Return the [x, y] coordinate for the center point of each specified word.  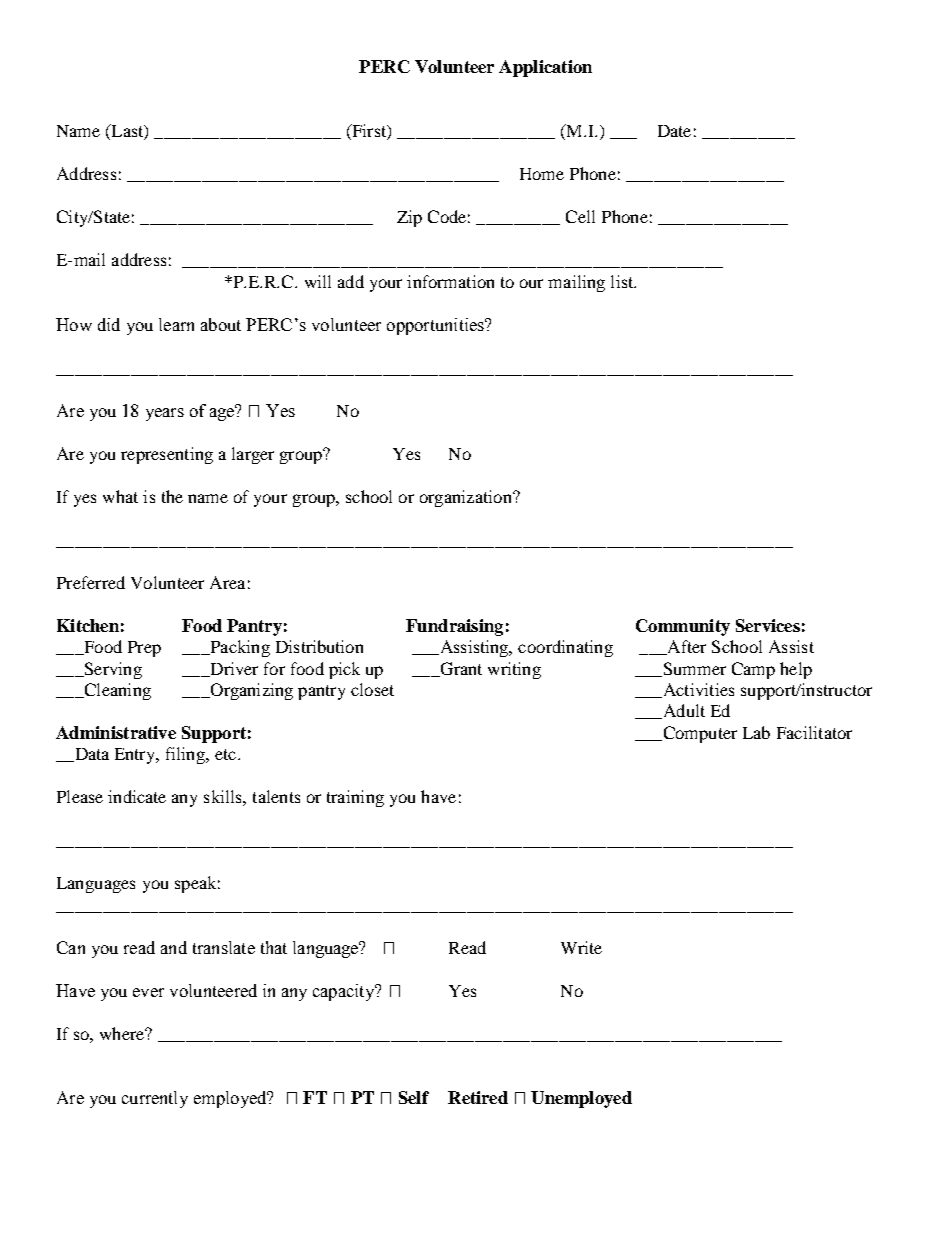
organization [467, 498]
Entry [136, 756]
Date [674, 131]
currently [155, 1099]
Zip [409, 218]
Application [545, 68]
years [165, 414]
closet [372, 689]
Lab [756, 732]
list [623, 281]
